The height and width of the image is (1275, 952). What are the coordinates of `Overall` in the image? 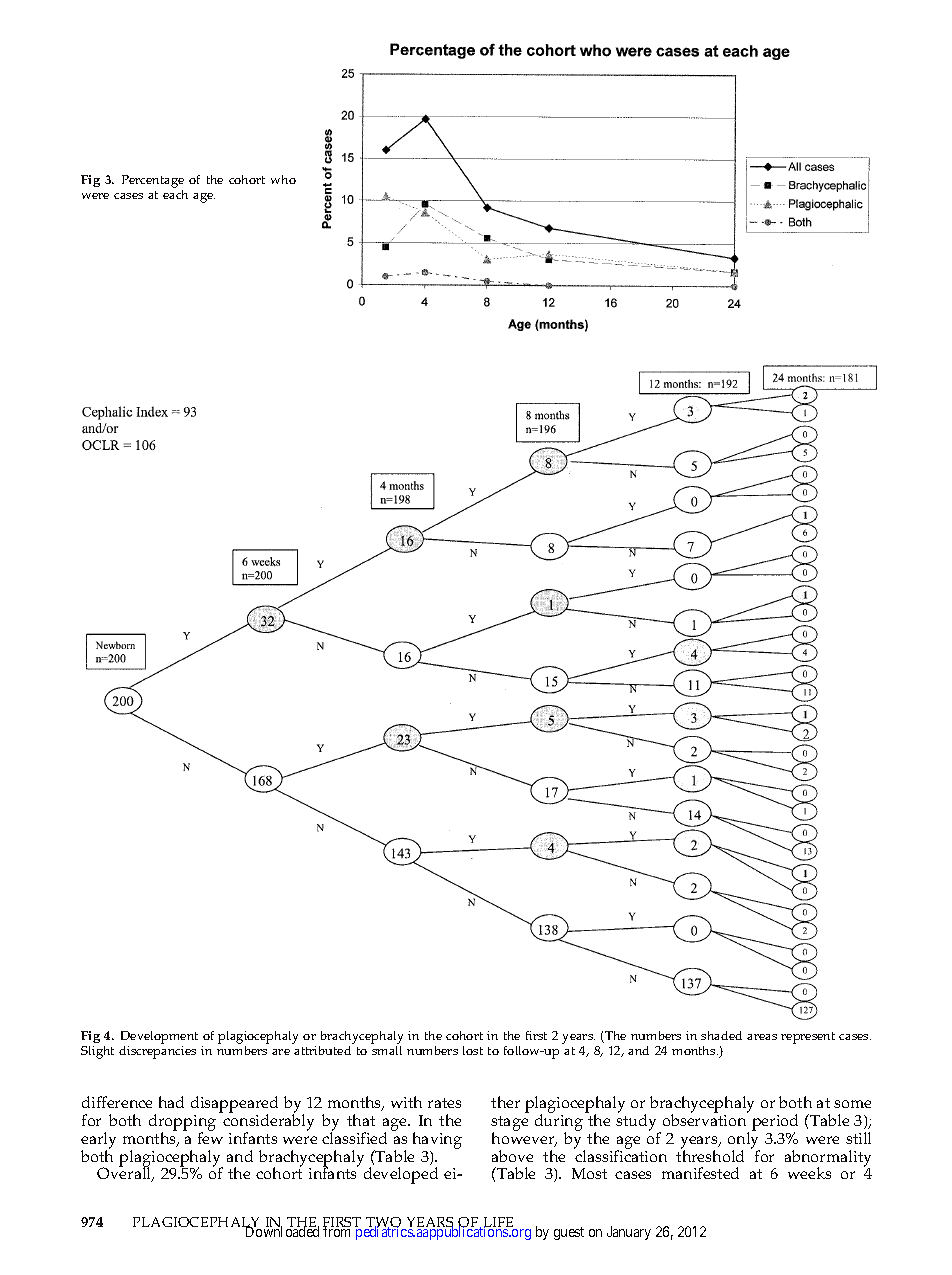 It's located at (125, 1174).
